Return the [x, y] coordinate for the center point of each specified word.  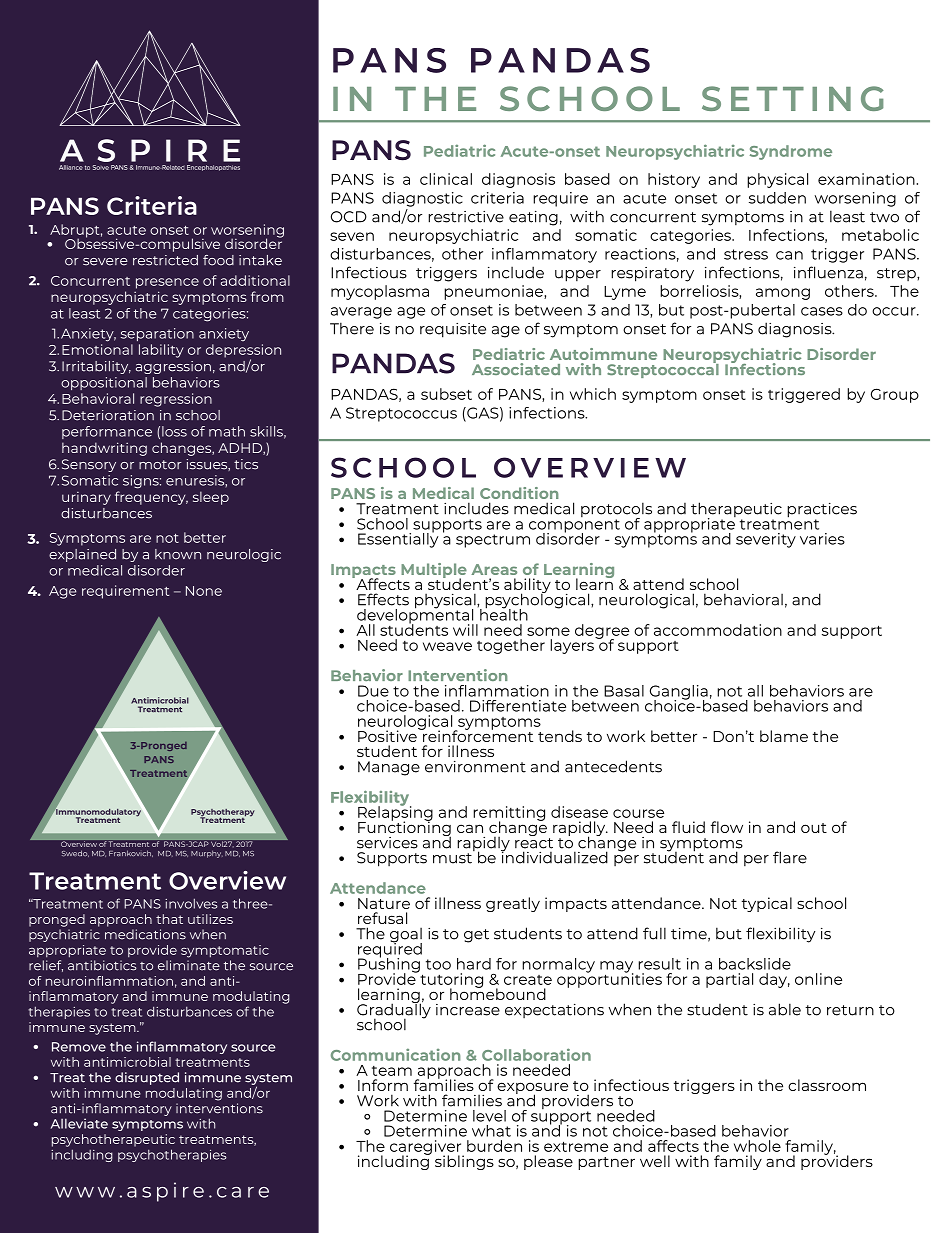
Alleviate [79, 1123]
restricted [165, 260]
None [204, 591]
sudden [777, 198]
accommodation [718, 630]
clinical [446, 179]
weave [447, 646]
